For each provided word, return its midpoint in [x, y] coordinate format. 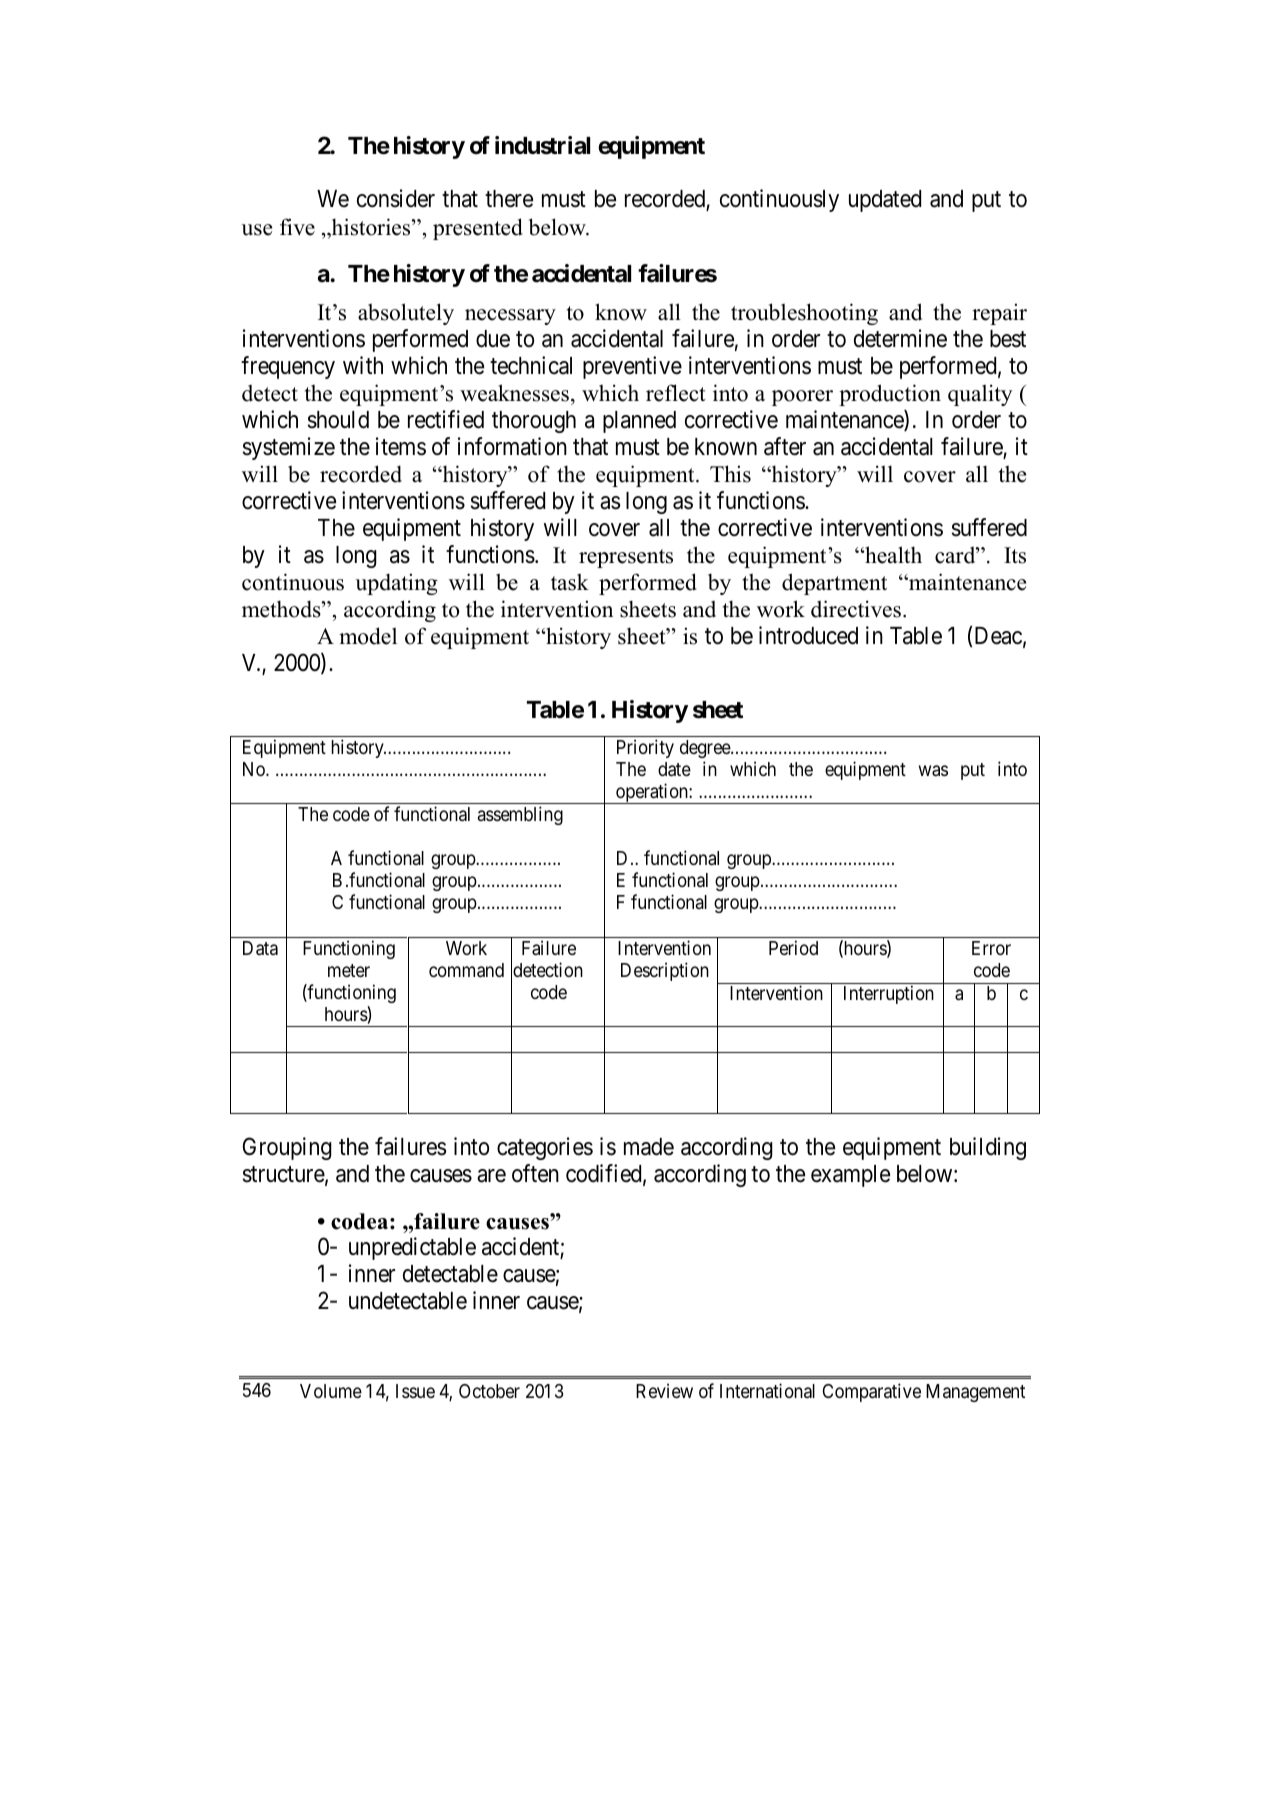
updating [396, 584]
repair [999, 314]
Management [975, 1393]
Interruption [889, 994]
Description [665, 971]
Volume [331, 1391]
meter [349, 970]
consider [396, 198]
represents [626, 558]
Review [664, 1390]
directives [856, 609]
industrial [542, 145]
